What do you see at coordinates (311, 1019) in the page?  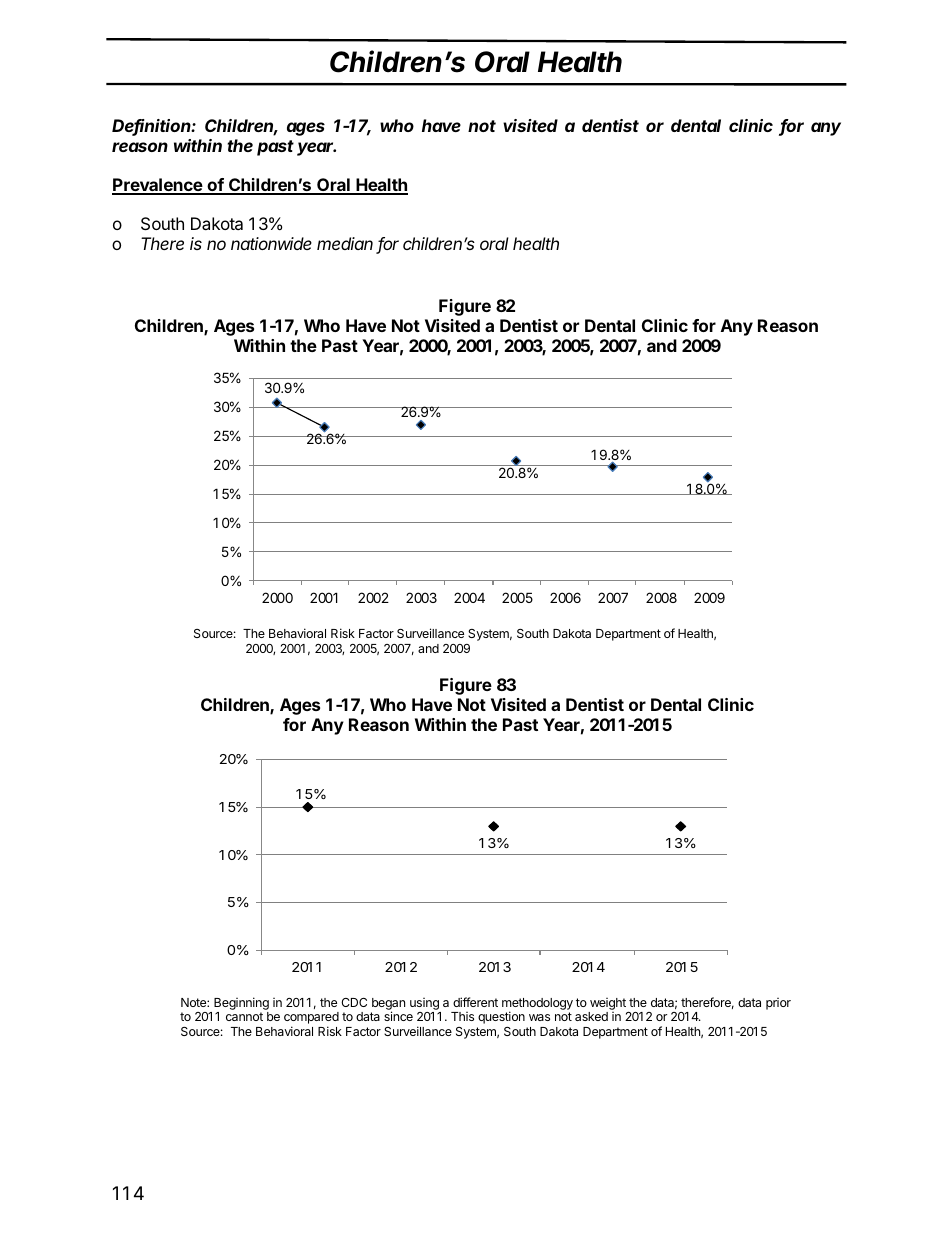 I see `compared` at bounding box center [311, 1019].
